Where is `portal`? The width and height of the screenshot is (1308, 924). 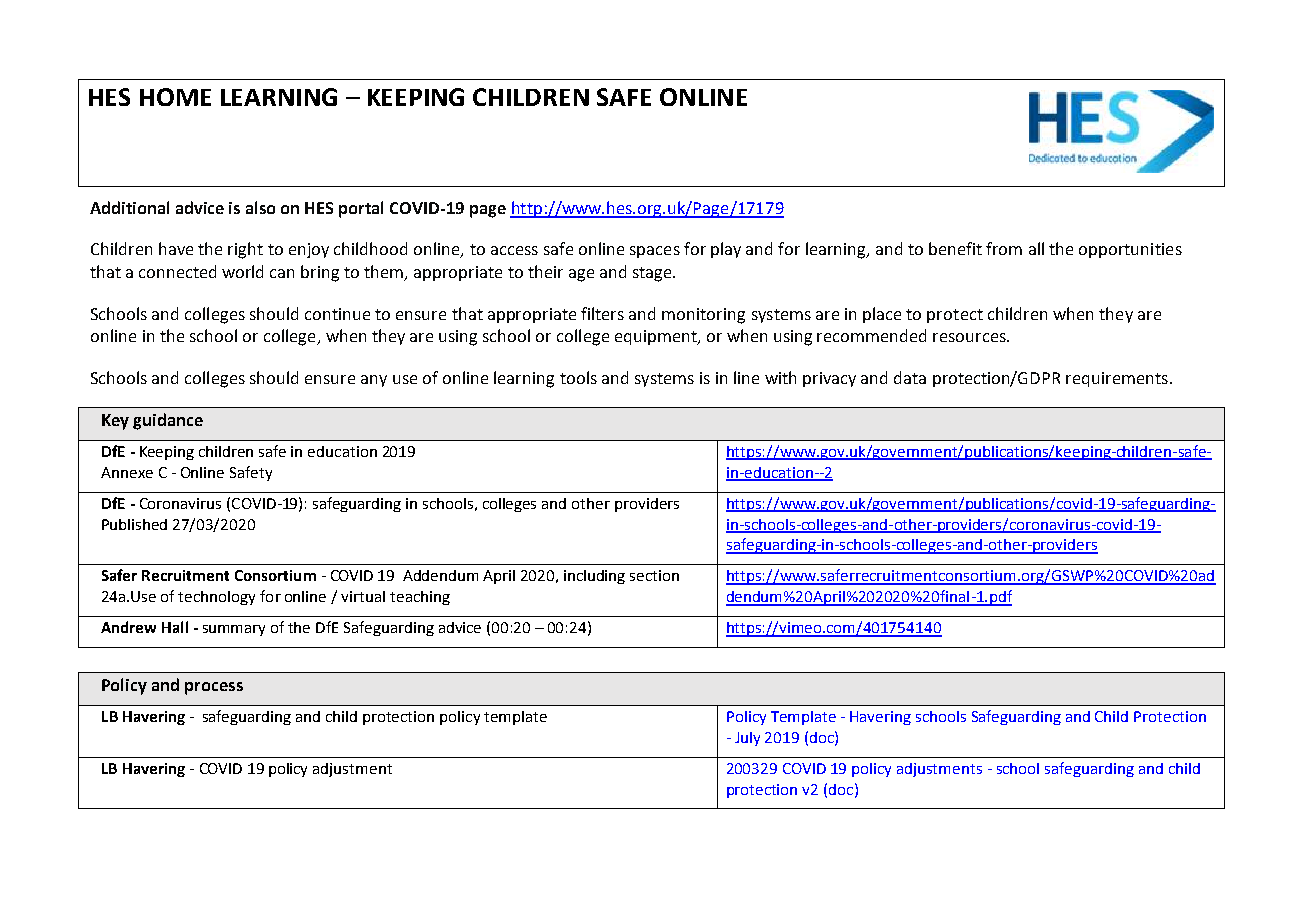
portal is located at coordinates (361, 209).
